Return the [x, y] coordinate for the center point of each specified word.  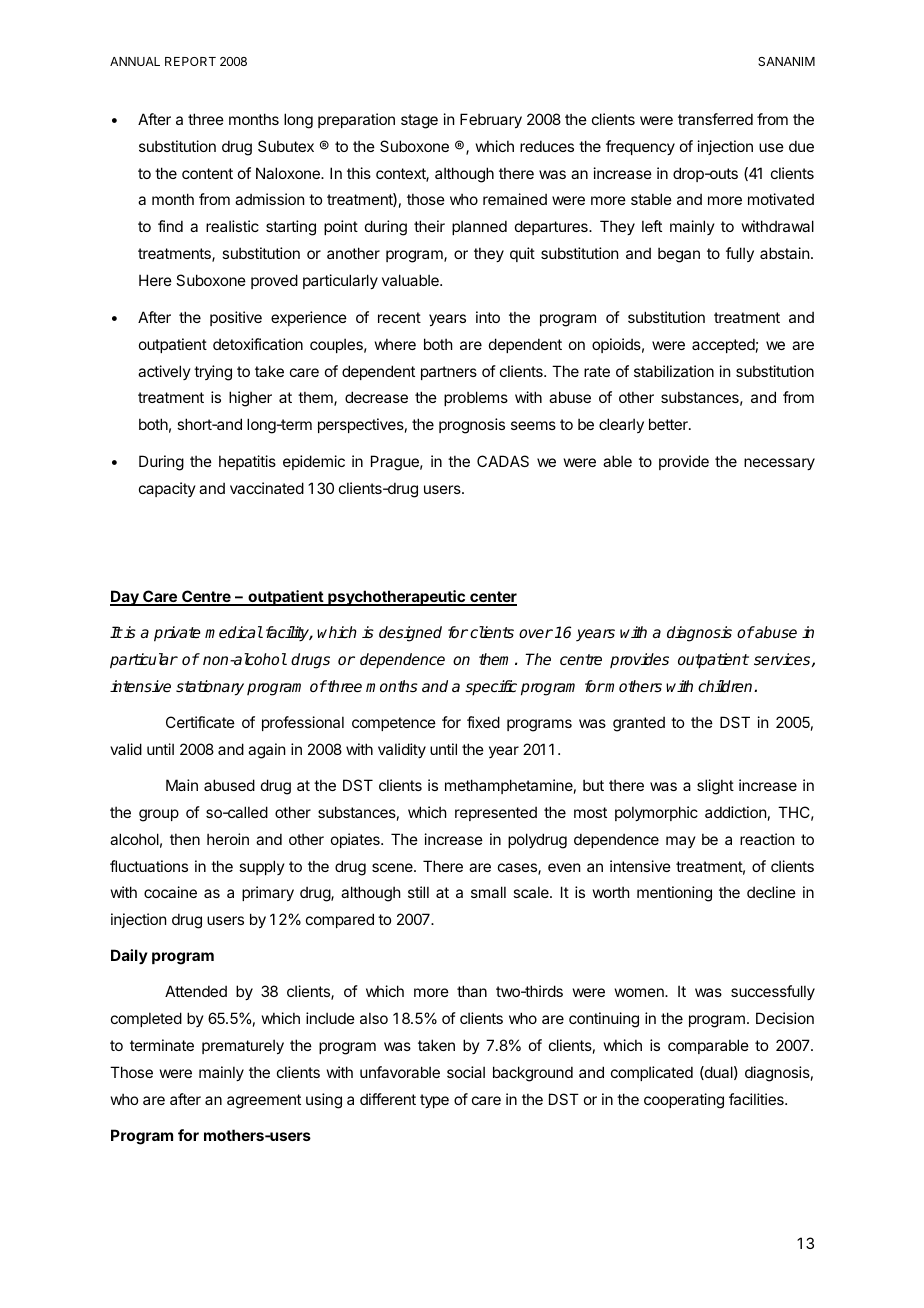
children [726, 686]
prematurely [243, 1046]
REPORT [190, 61]
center [492, 598]
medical [234, 632]
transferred [715, 119]
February [491, 120]
